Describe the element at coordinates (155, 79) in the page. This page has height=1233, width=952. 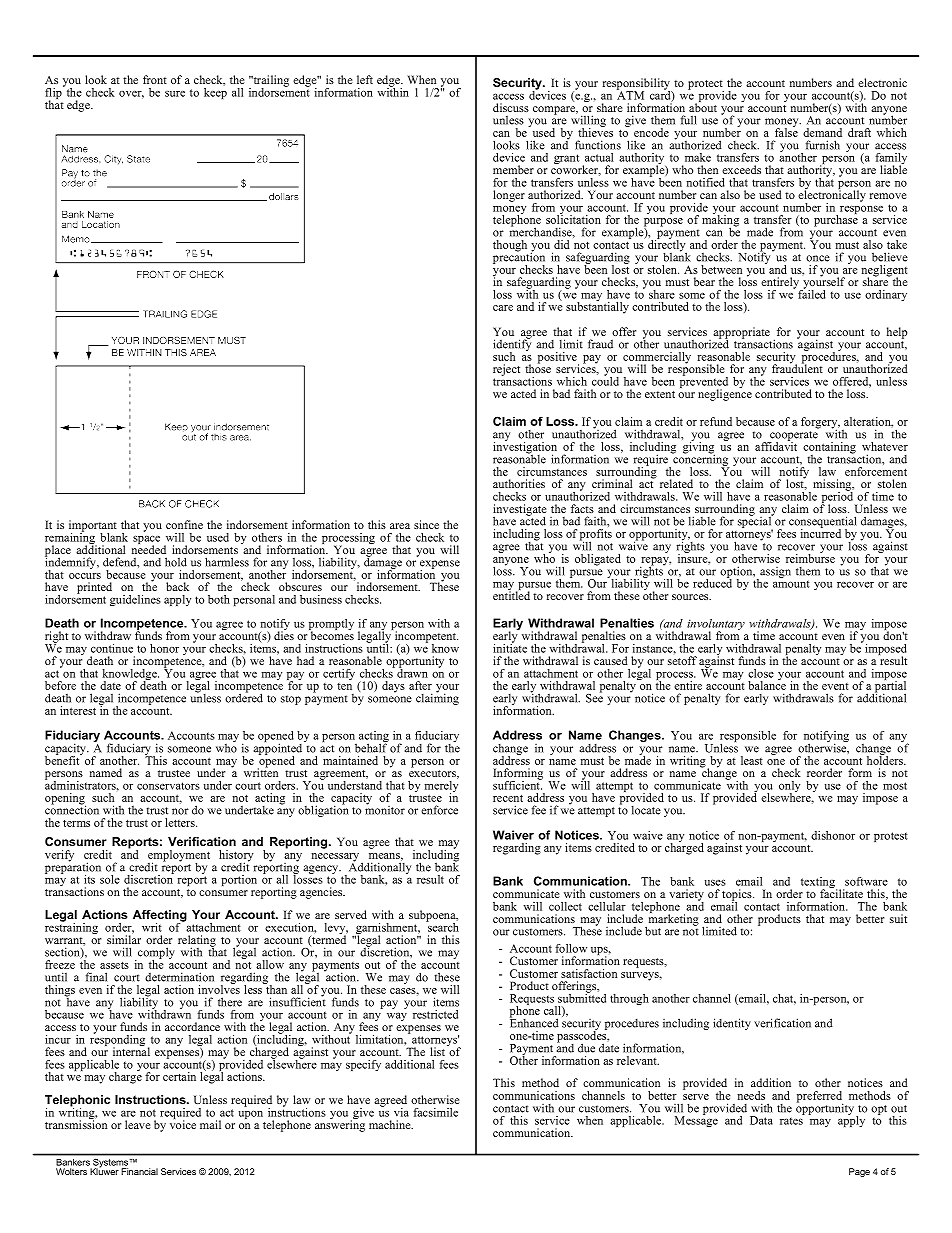
I see `front` at that location.
